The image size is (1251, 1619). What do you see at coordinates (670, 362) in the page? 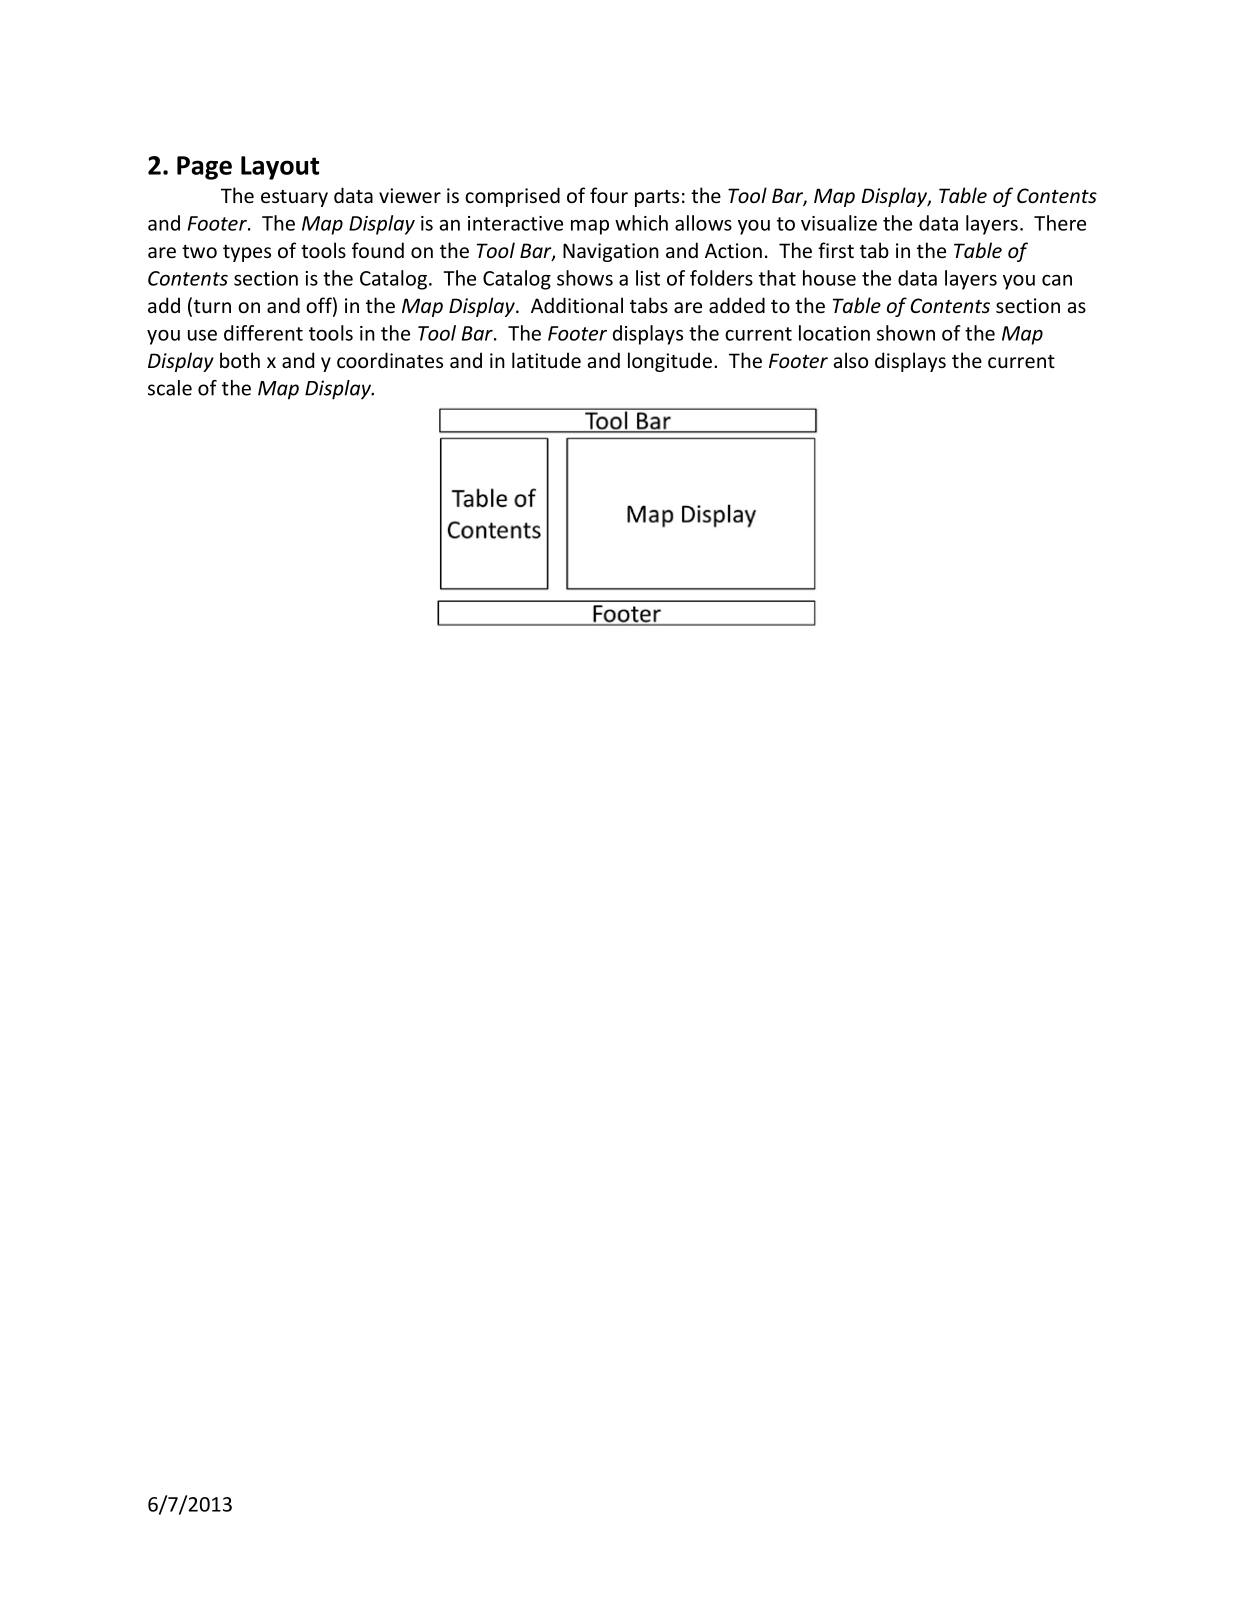
I see `longitude` at bounding box center [670, 362].
